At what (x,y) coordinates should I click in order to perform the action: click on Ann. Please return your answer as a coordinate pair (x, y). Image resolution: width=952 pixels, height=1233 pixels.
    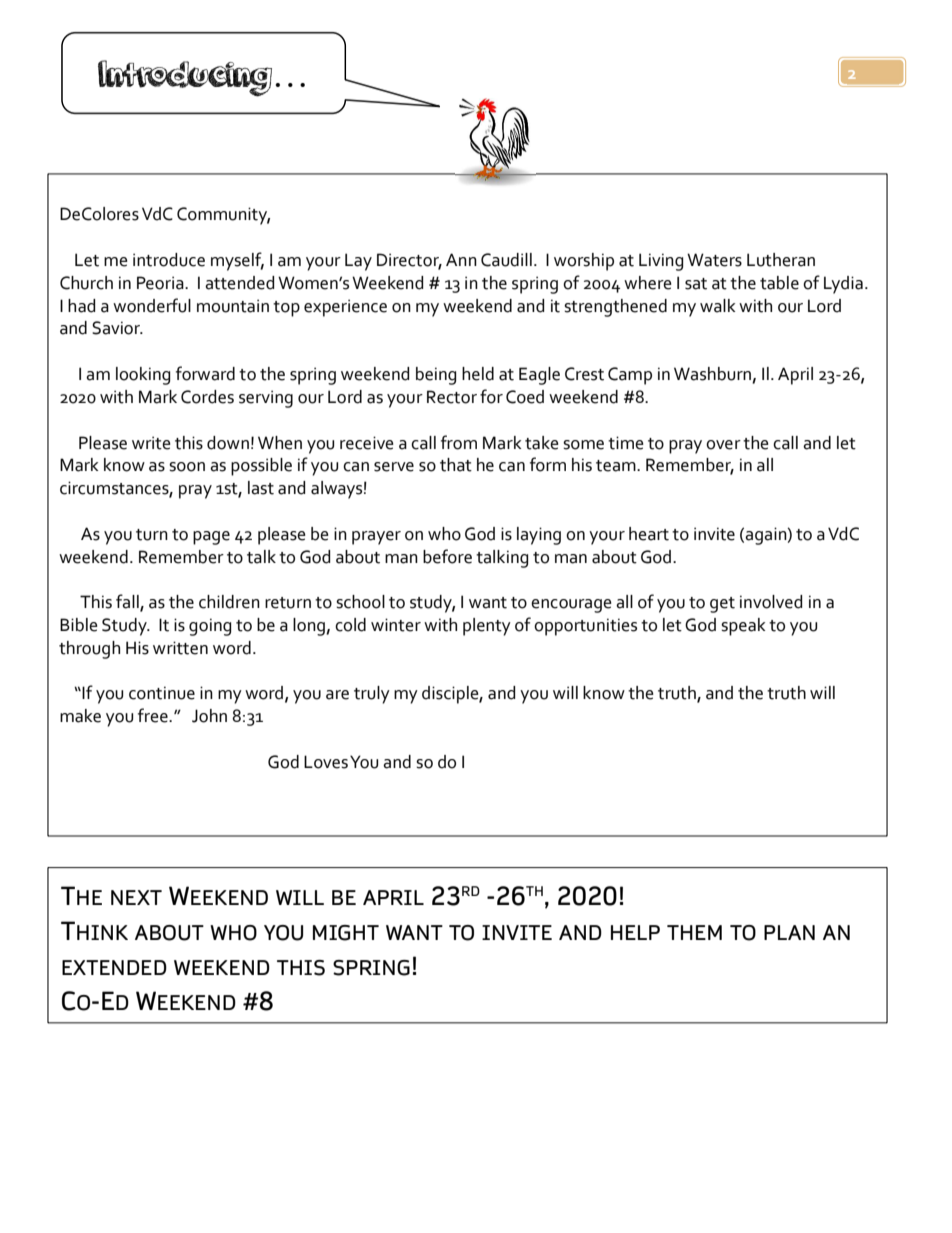
    Looking at the image, I should click on (461, 259).
